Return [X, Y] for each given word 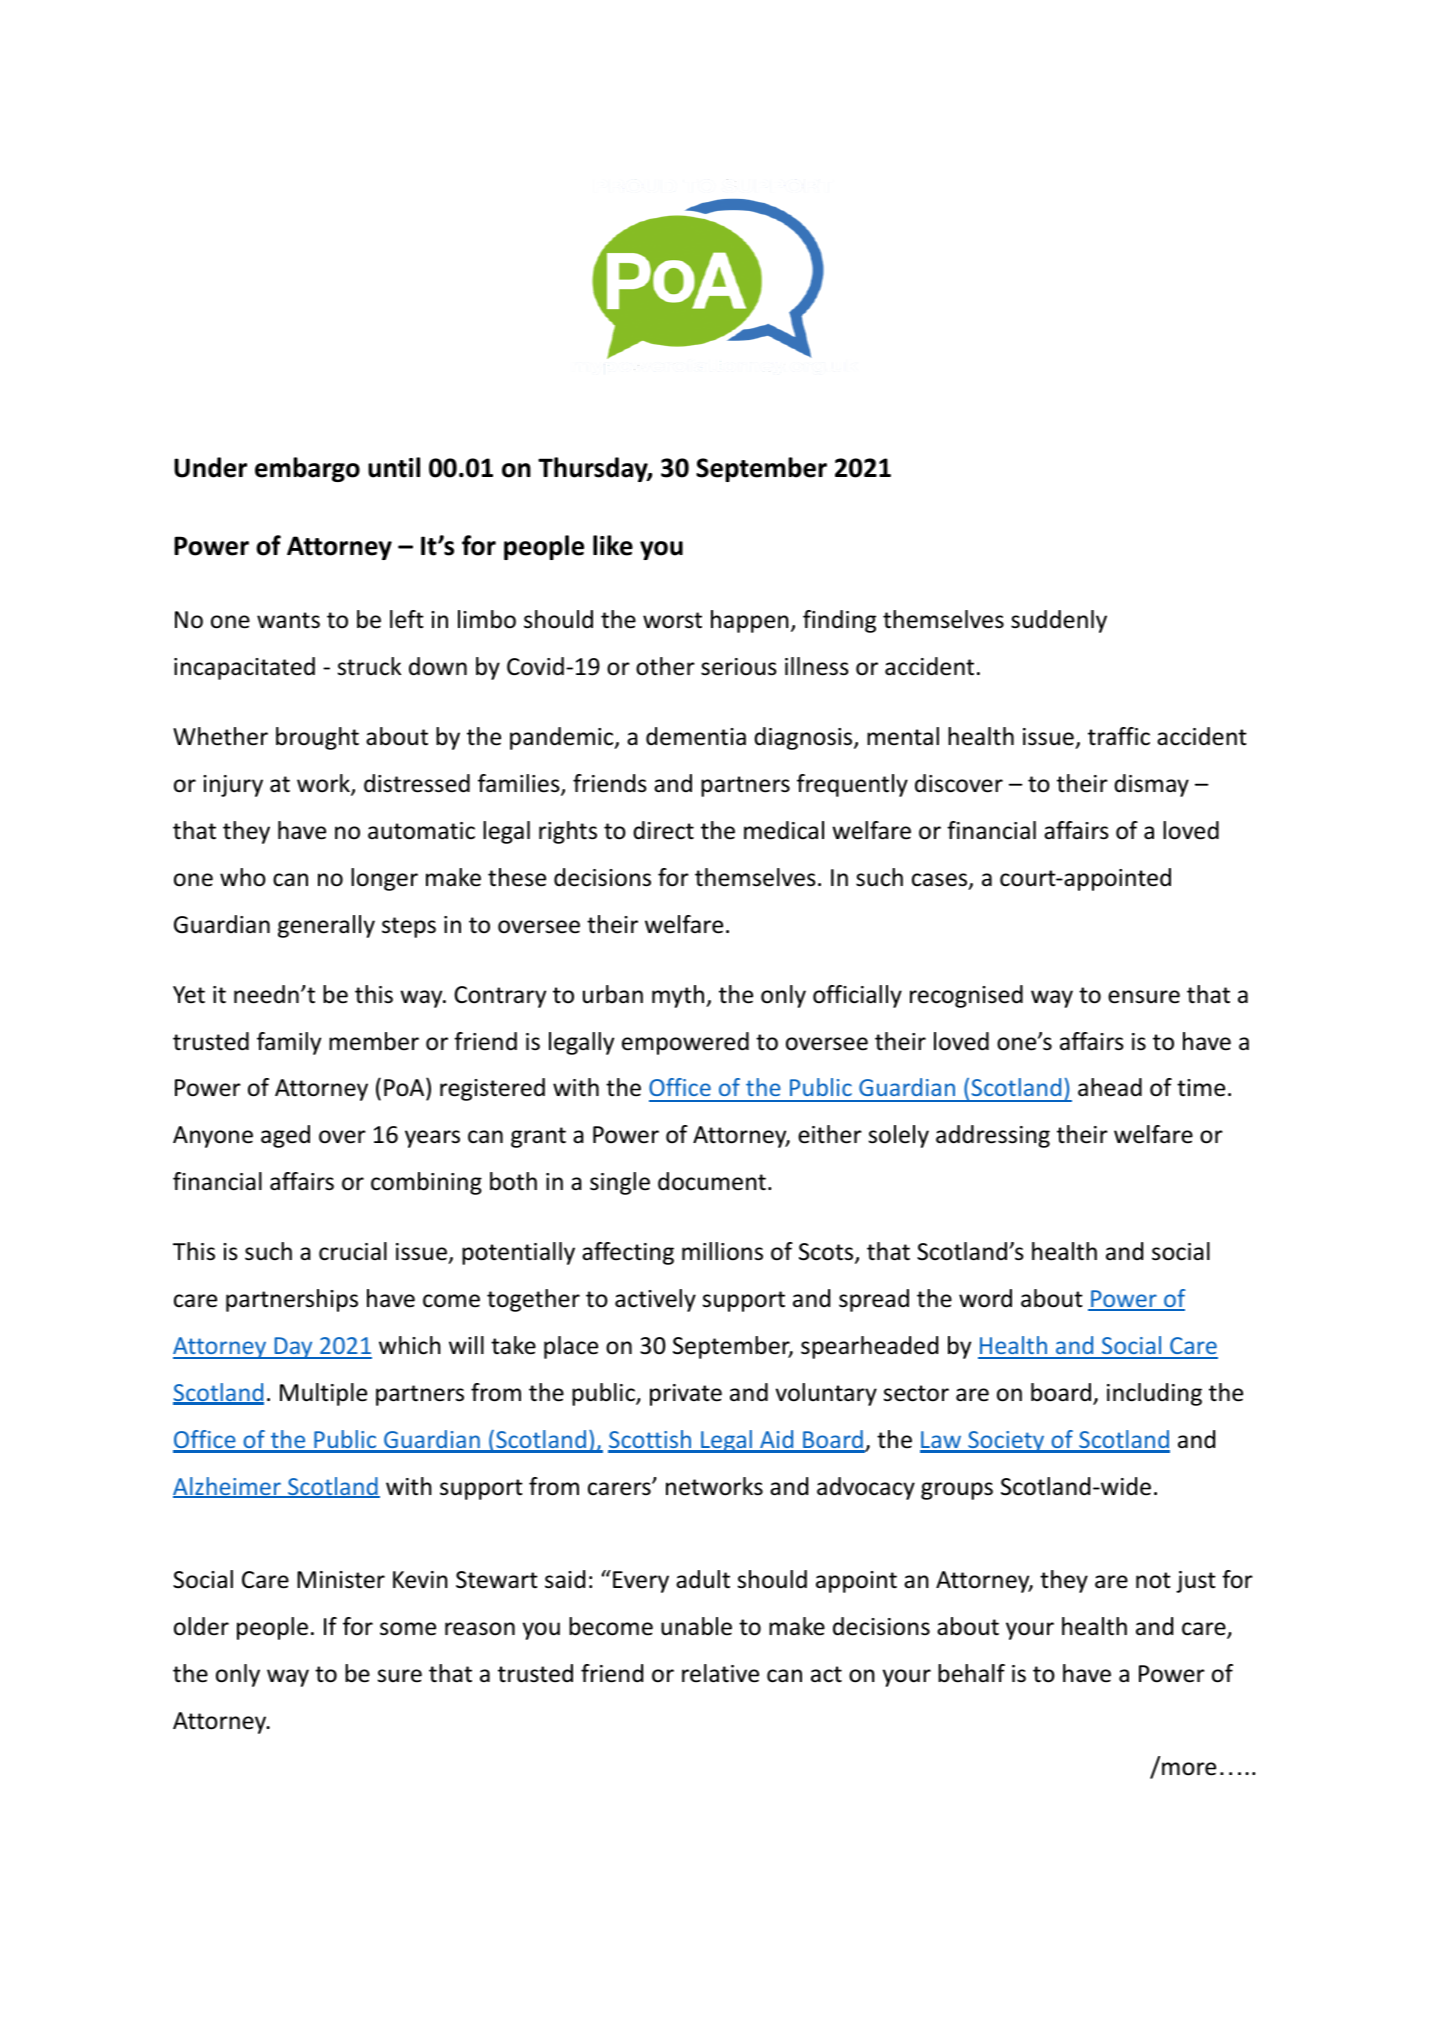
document [712, 1181]
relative [720, 1673]
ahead [1110, 1087]
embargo [307, 469]
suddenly [1059, 621]
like [613, 545]
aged [285, 1136]
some [408, 1629]
